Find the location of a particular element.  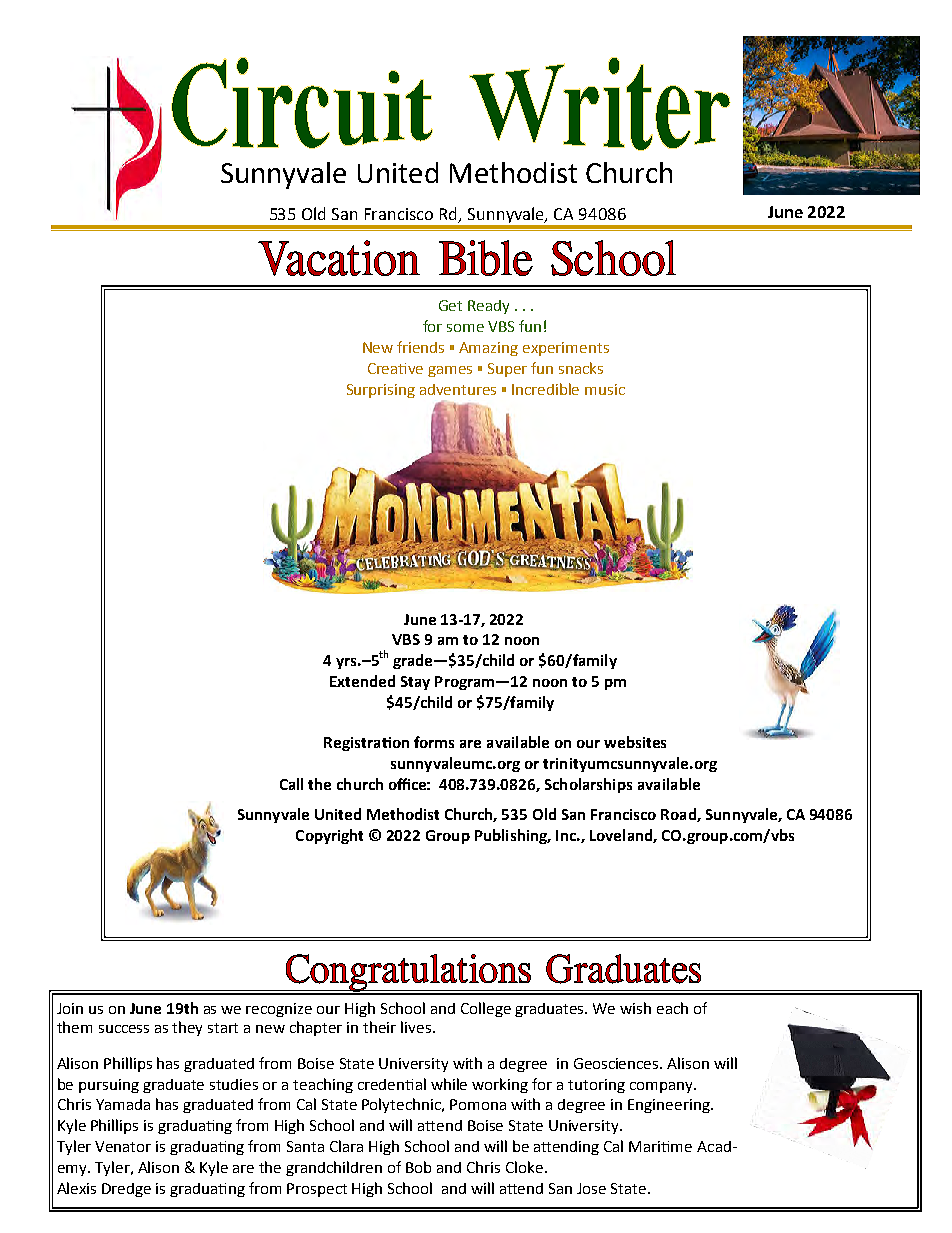

music is located at coordinates (605, 389).
